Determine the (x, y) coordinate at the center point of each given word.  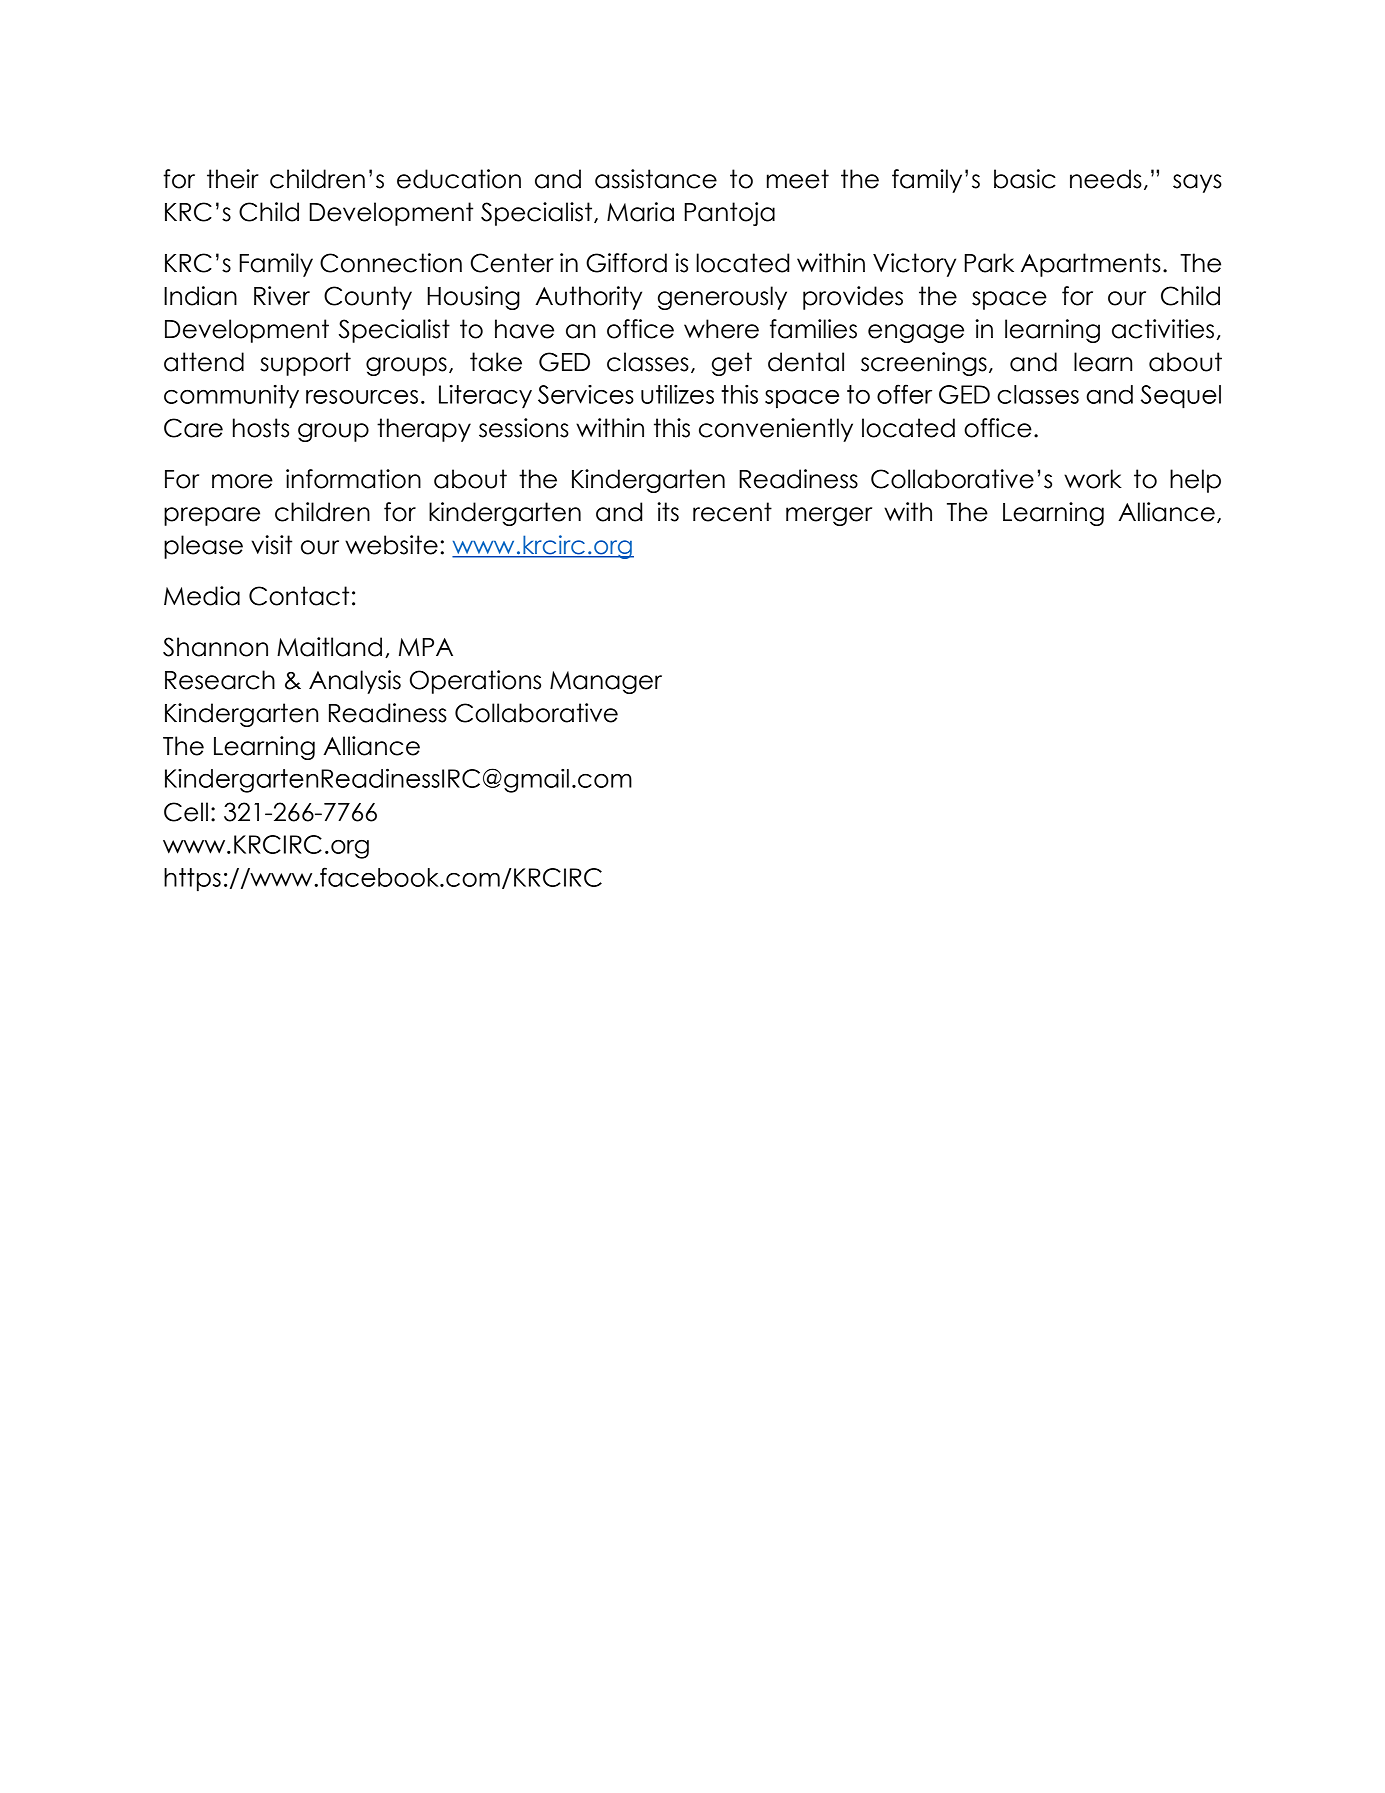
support (305, 364)
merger (829, 516)
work (1093, 479)
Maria (640, 212)
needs (1106, 179)
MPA (426, 647)
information (353, 479)
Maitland (329, 647)
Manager (606, 682)
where (721, 329)
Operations (475, 682)
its (668, 512)
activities (1163, 329)
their (233, 179)
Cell (186, 812)
